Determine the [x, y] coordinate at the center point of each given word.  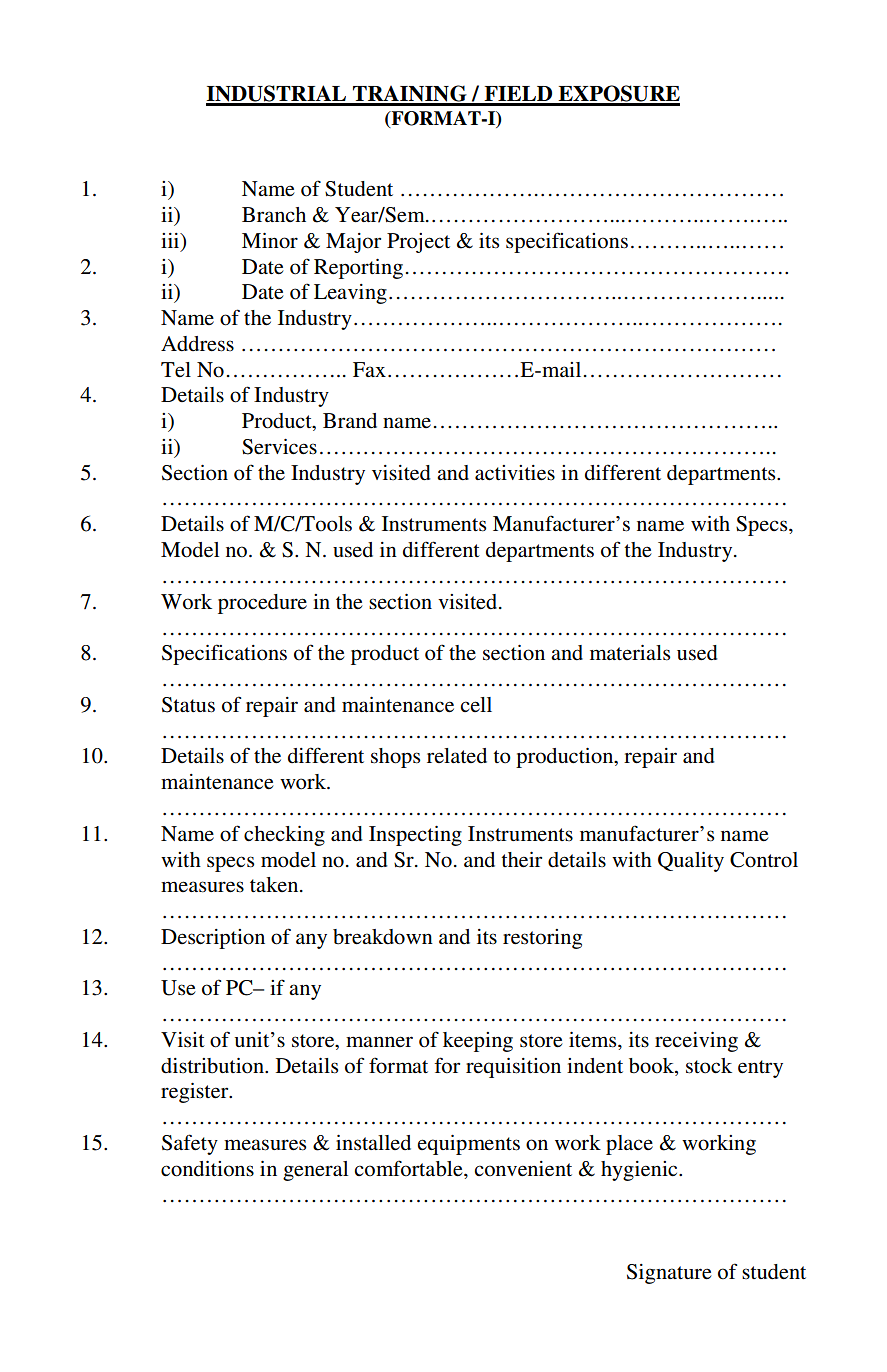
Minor [270, 241]
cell [476, 704]
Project [418, 243]
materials [630, 653]
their [521, 860]
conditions [207, 1169]
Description [213, 939]
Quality [691, 862]
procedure [262, 604]
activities [515, 473]
